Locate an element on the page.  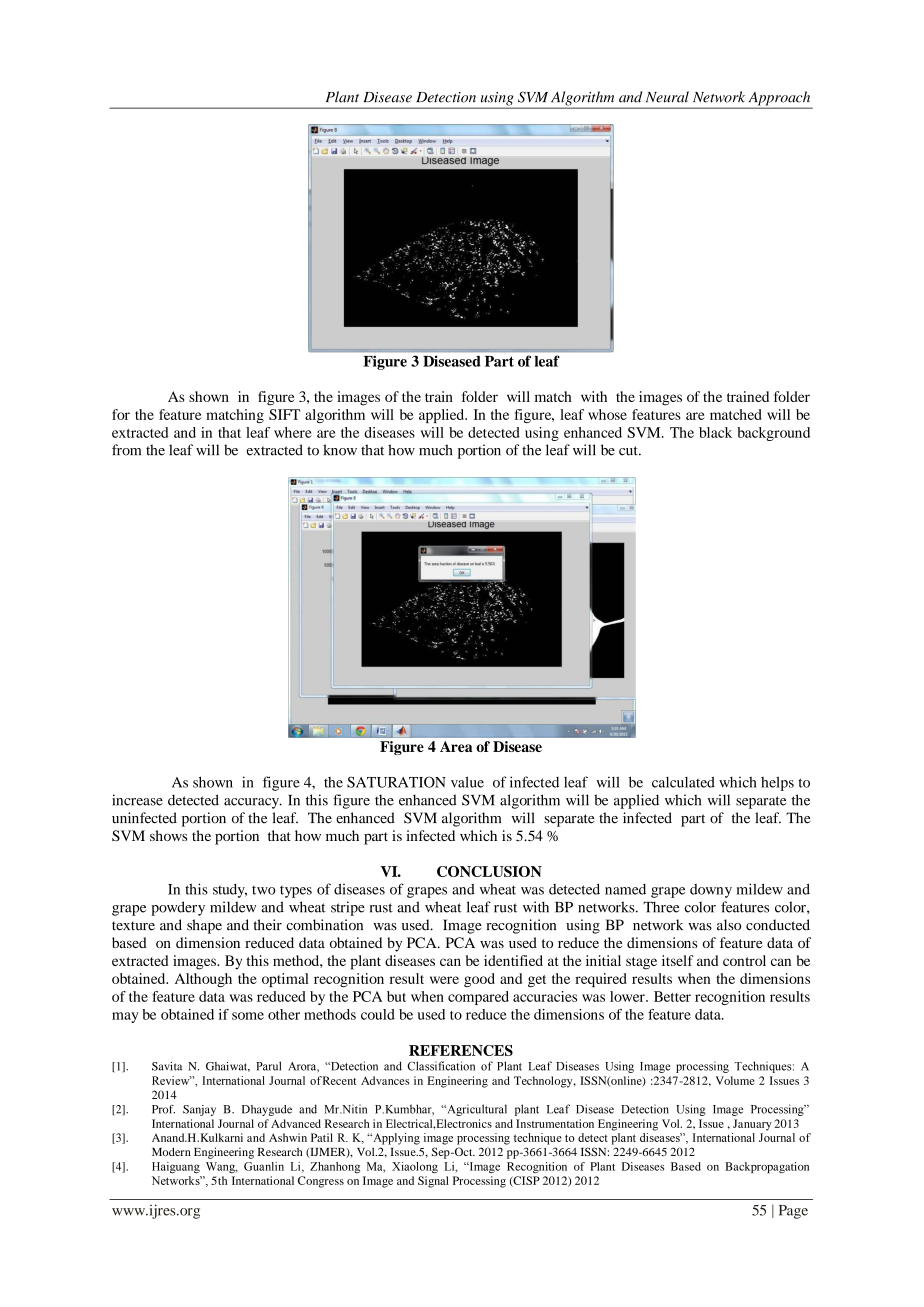
calculated is located at coordinates (683, 782).
